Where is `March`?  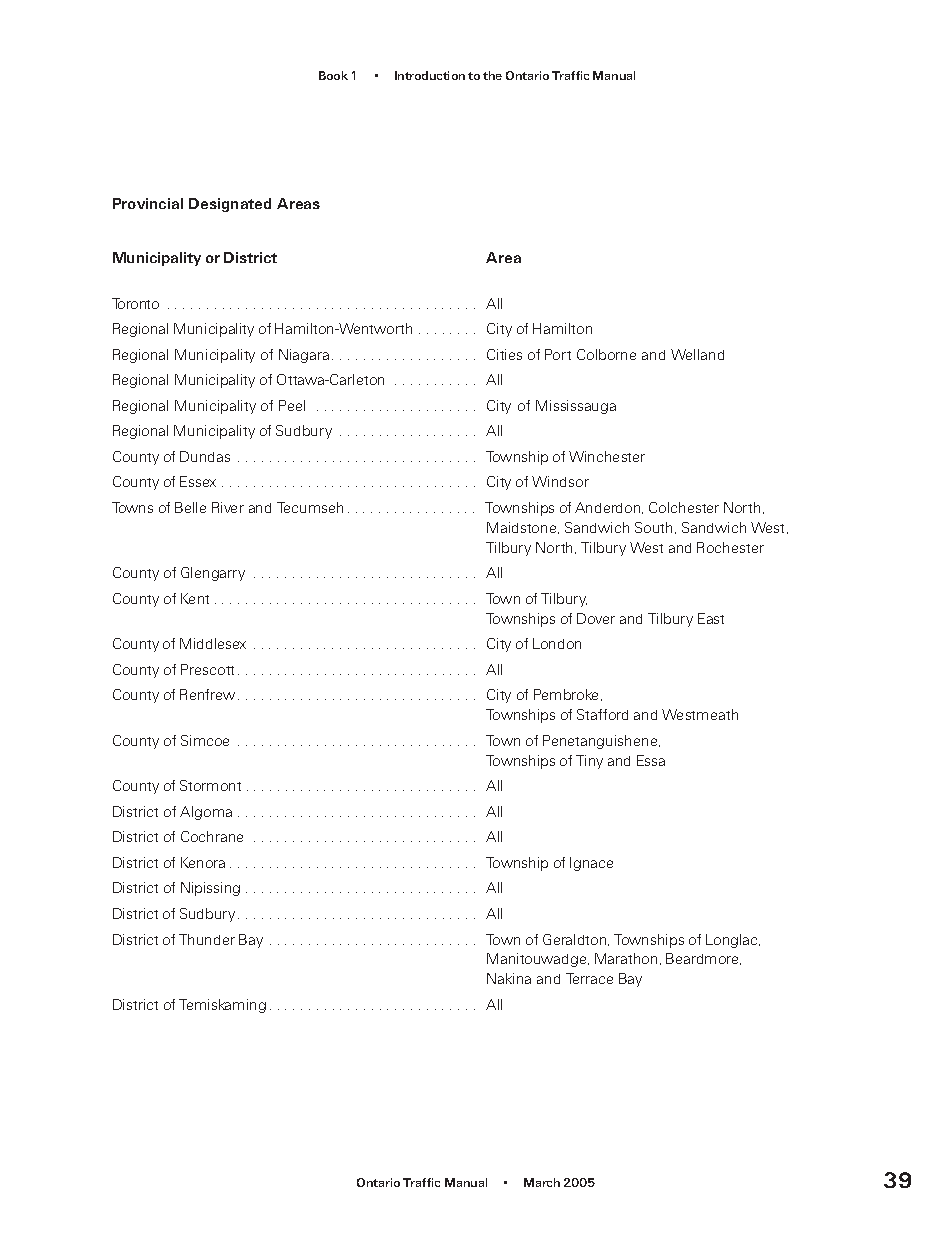 March is located at coordinates (542, 1182).
